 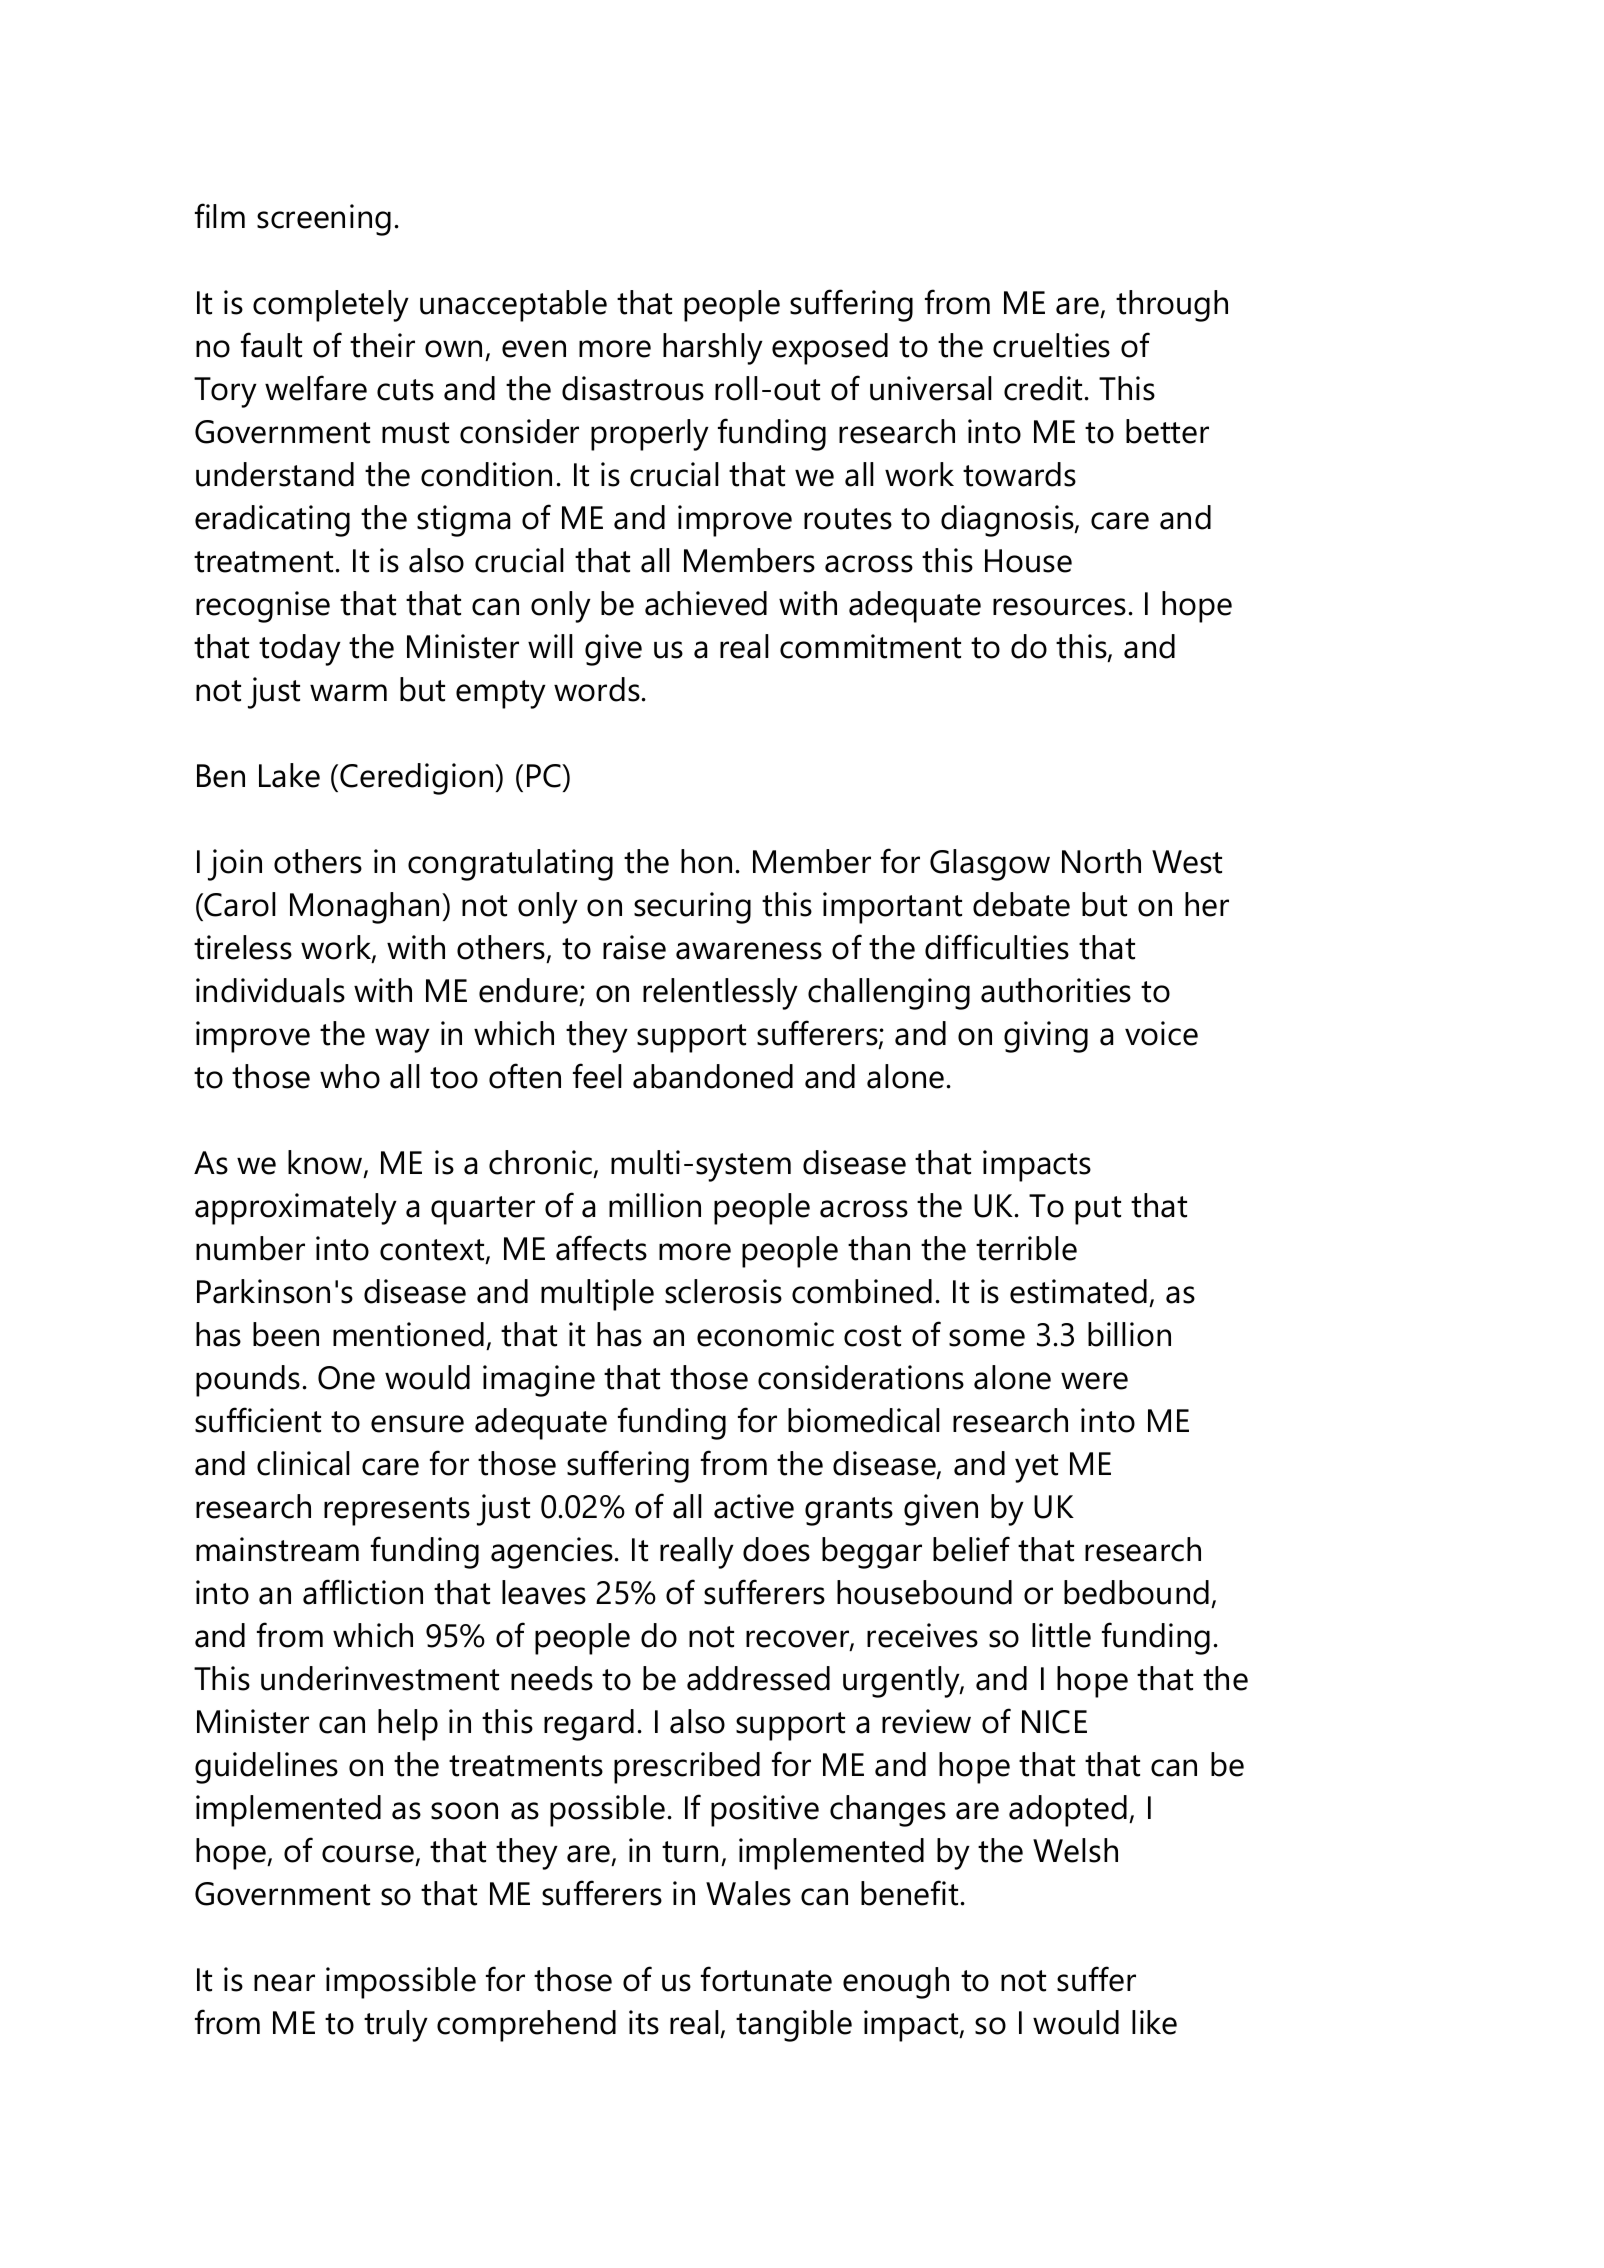 I want to click on harshly, so click(x=713, y=349).
